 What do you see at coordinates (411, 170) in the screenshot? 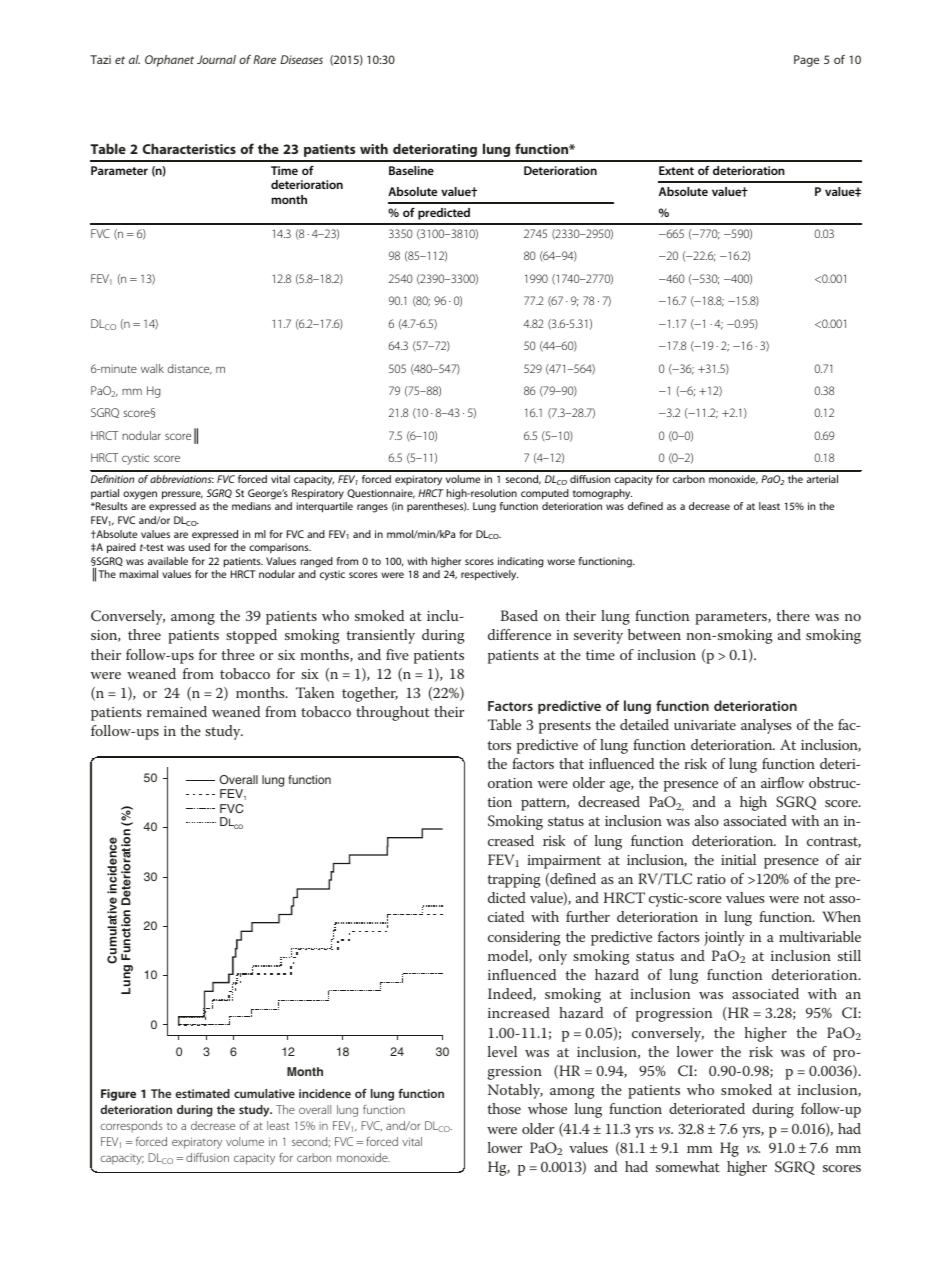
I see `Baseline` at bounding box center [411, 170].
